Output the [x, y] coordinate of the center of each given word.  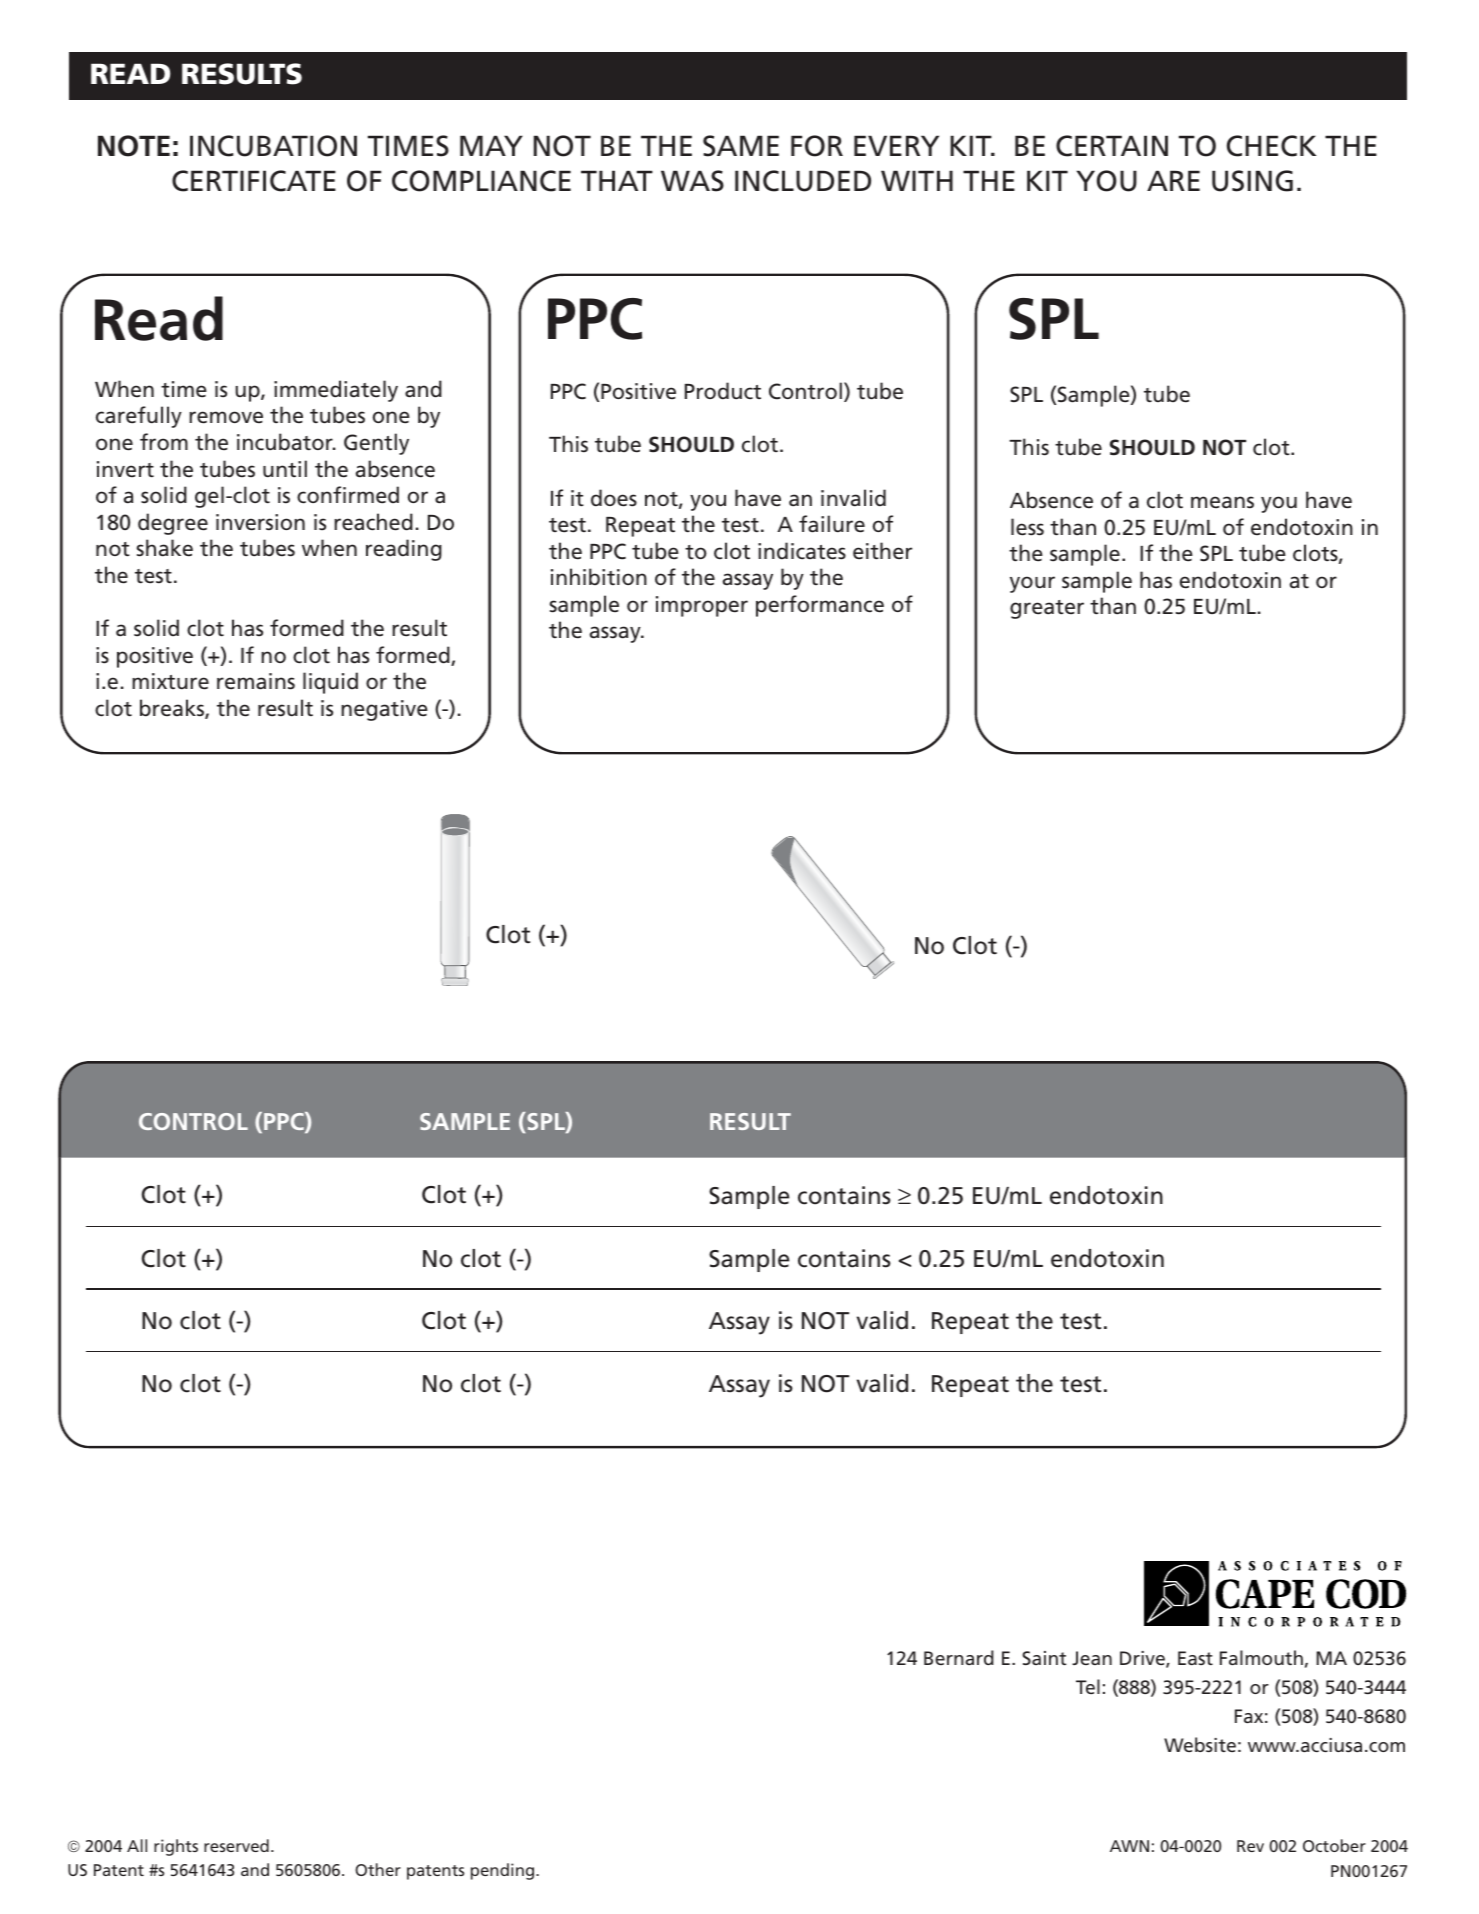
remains [256, 681]
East [1195, 1658]
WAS [692, 181]
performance [820, 606]
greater [1047, 609]
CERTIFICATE [254, 181]
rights [176, 1847]
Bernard [959, 1657]
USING [1252, 181]
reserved [236, 1845]
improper [702, 606]
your [1032, 584]
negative [384, 710]
